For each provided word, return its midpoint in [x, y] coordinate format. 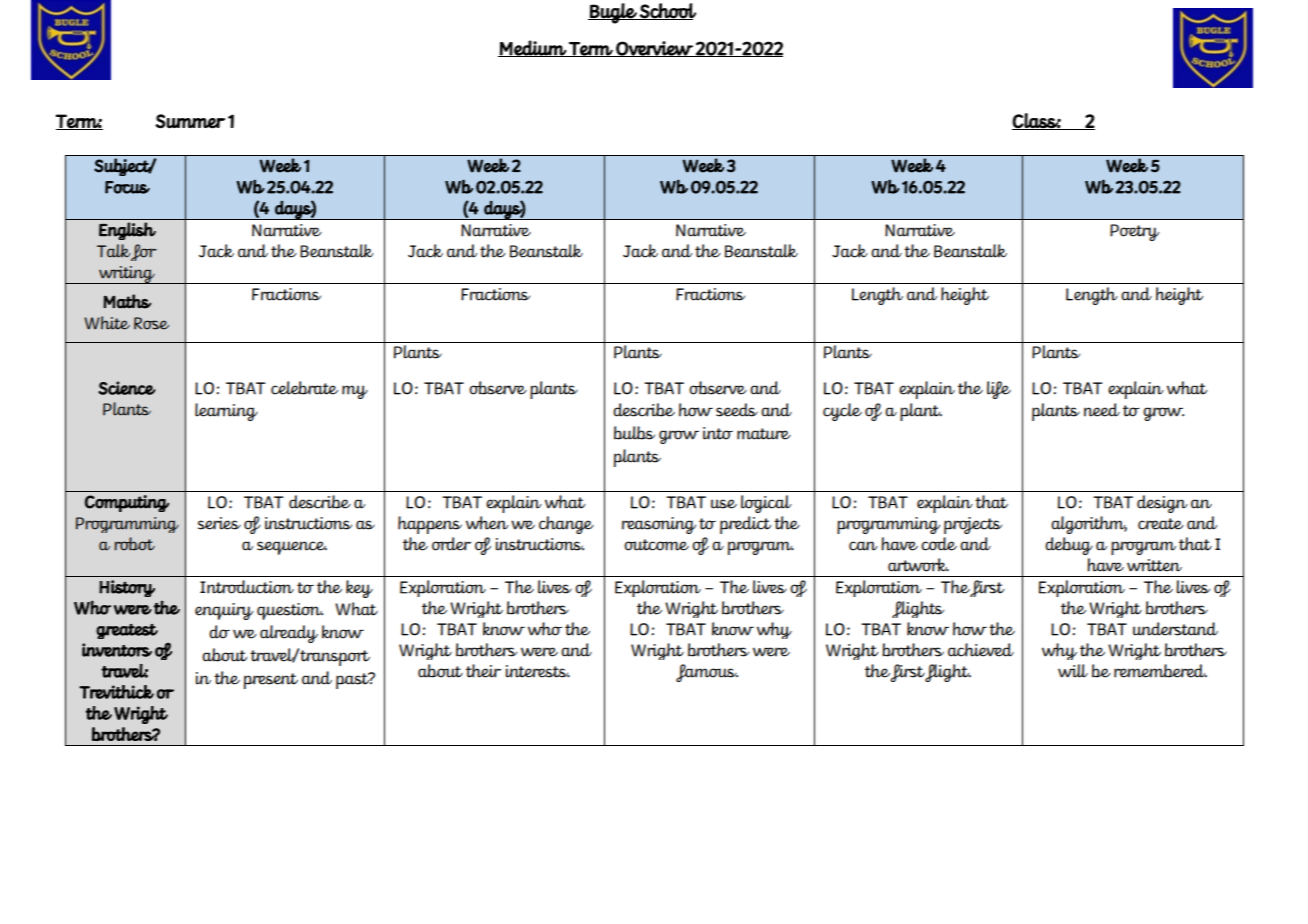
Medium [533, 48]
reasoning [659, 525]
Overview [654, 49]
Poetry [1134, 232]
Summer [190, 121]
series [219, 523]
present [271, 681]
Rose [151, 323]
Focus [127, 187]
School [667, 11]
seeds [737, 410]
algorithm [1089, 525]
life [999, 390]
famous [707, 673]
